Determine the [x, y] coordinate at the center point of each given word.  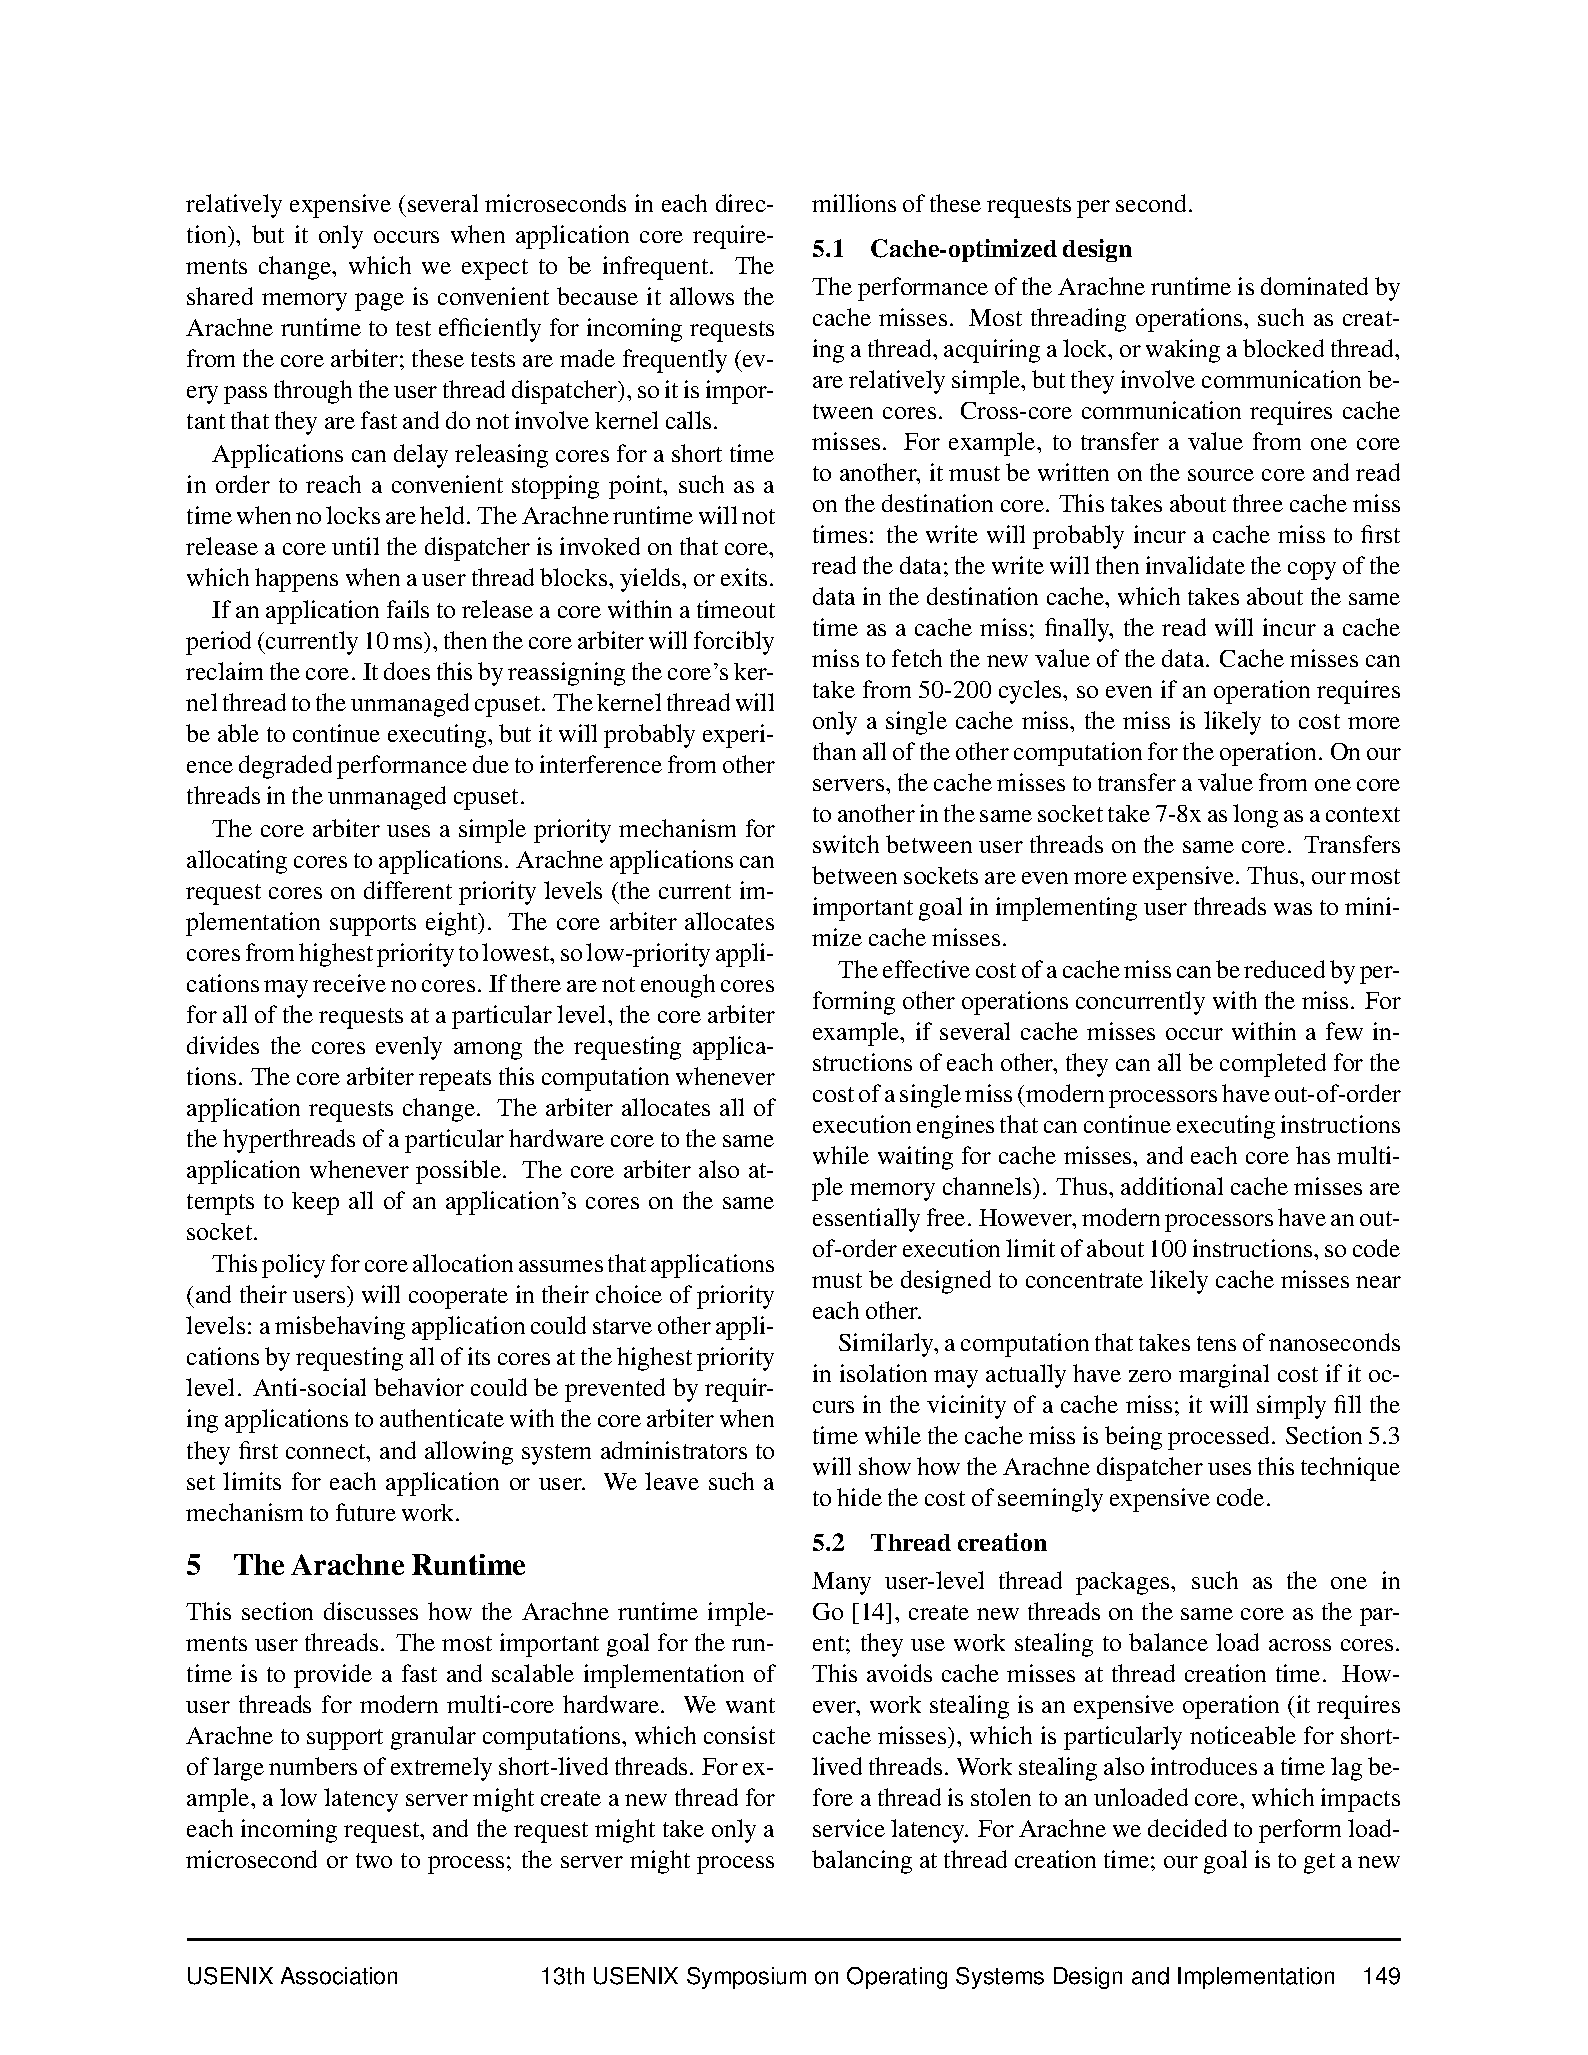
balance [1168, 1642]
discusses [371, 1611]
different [408, 890]
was [1293, 909]
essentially [866, 1220]
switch [846, 844]
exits [744, 577]
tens [1216, 1343]
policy [293, 1266]
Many [841, 1583]
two [374, 1860]
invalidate [1195, 565]
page [379, 302]
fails [408, 609]
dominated [1314, 286]
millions [854, 203]
